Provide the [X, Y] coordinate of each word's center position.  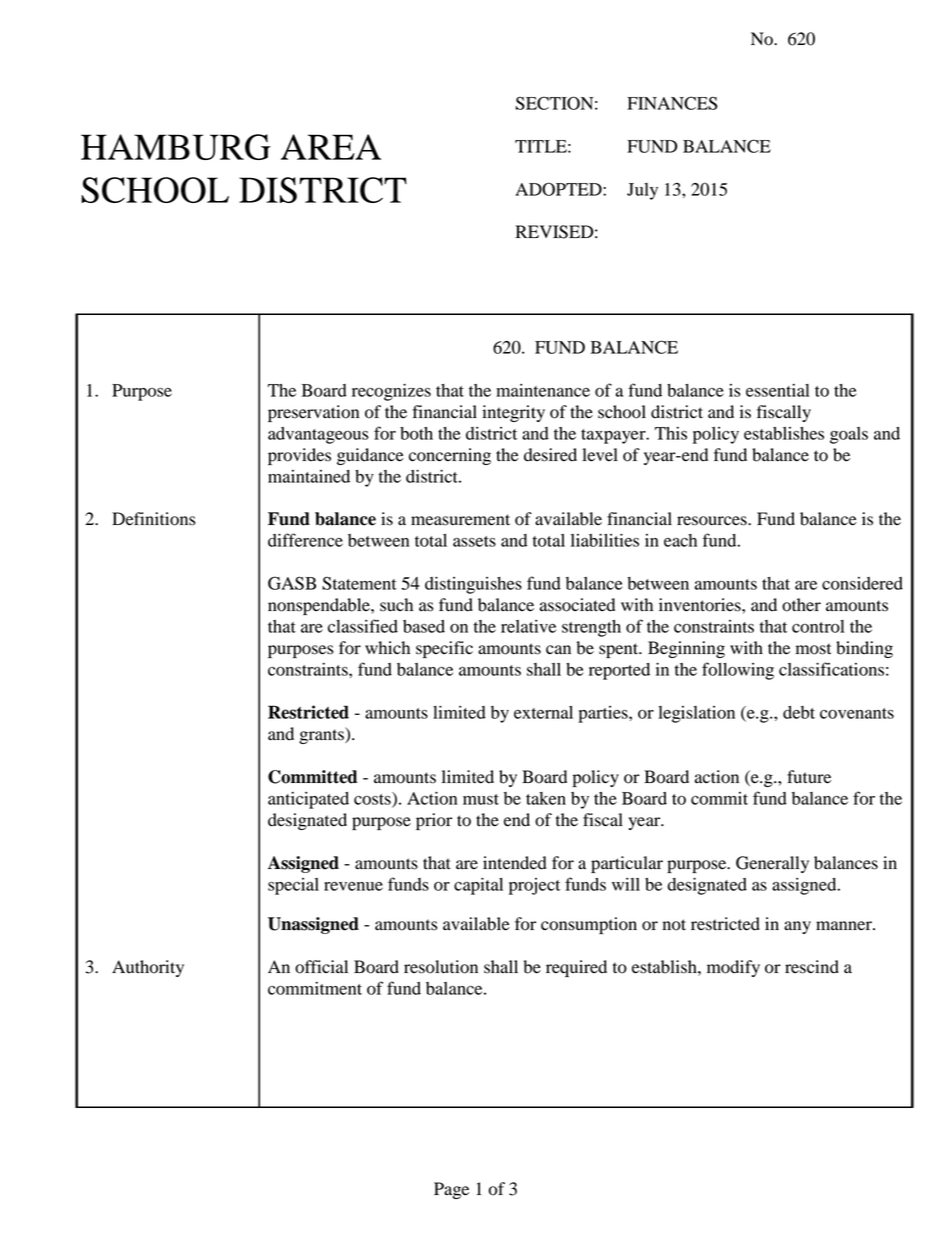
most [813, 649]
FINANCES [672, 103]
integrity [513, 413]
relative [528, 626]
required [576, 968]
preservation [313, 413]
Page [451, 1190]
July [642, 191]
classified [363, 626]
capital [478, 886]
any [797, 927]
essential [777, 390]
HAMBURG [176, 147]
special [293, 886]
